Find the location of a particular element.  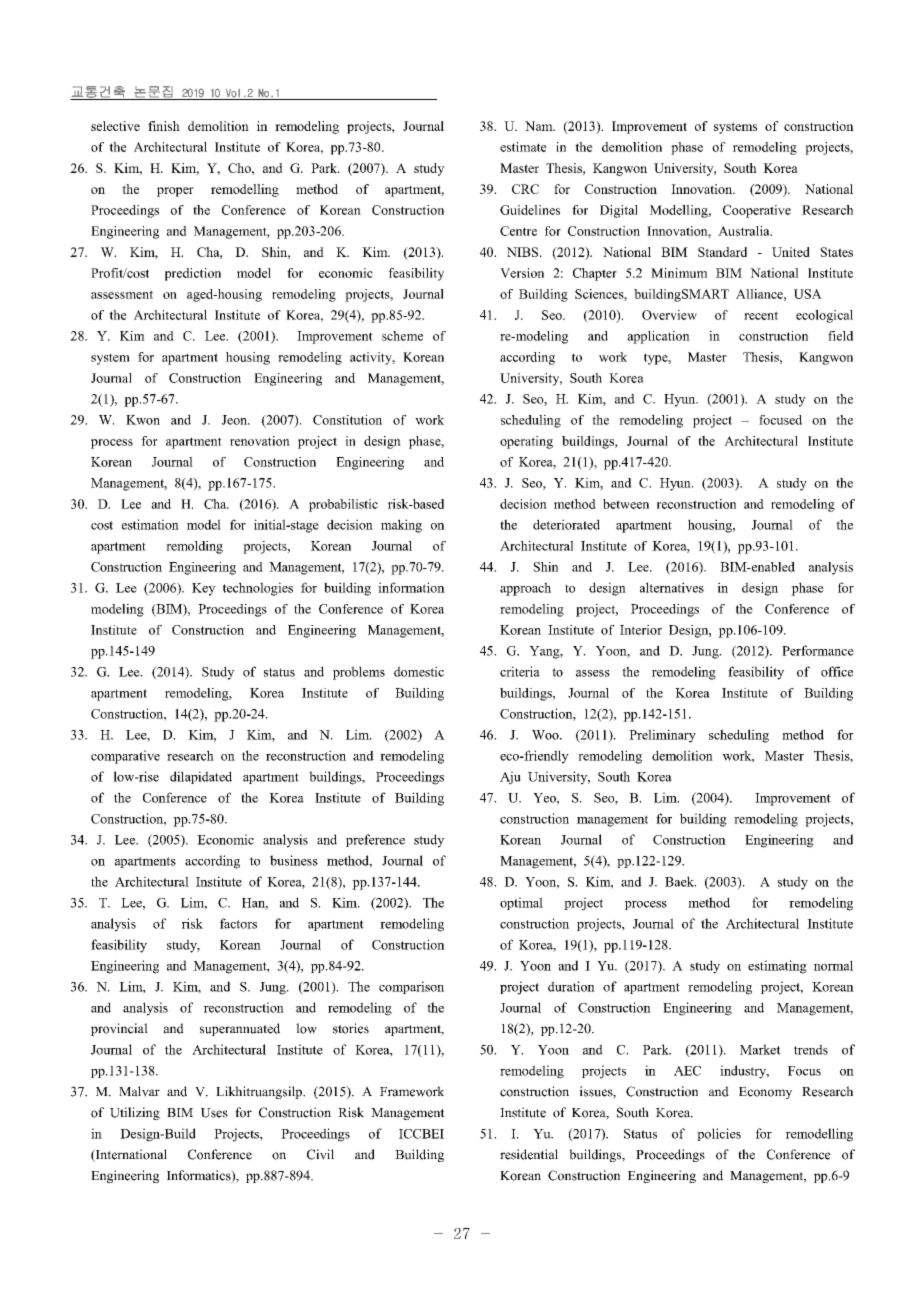

proper is located at coordinates (175, 192).
